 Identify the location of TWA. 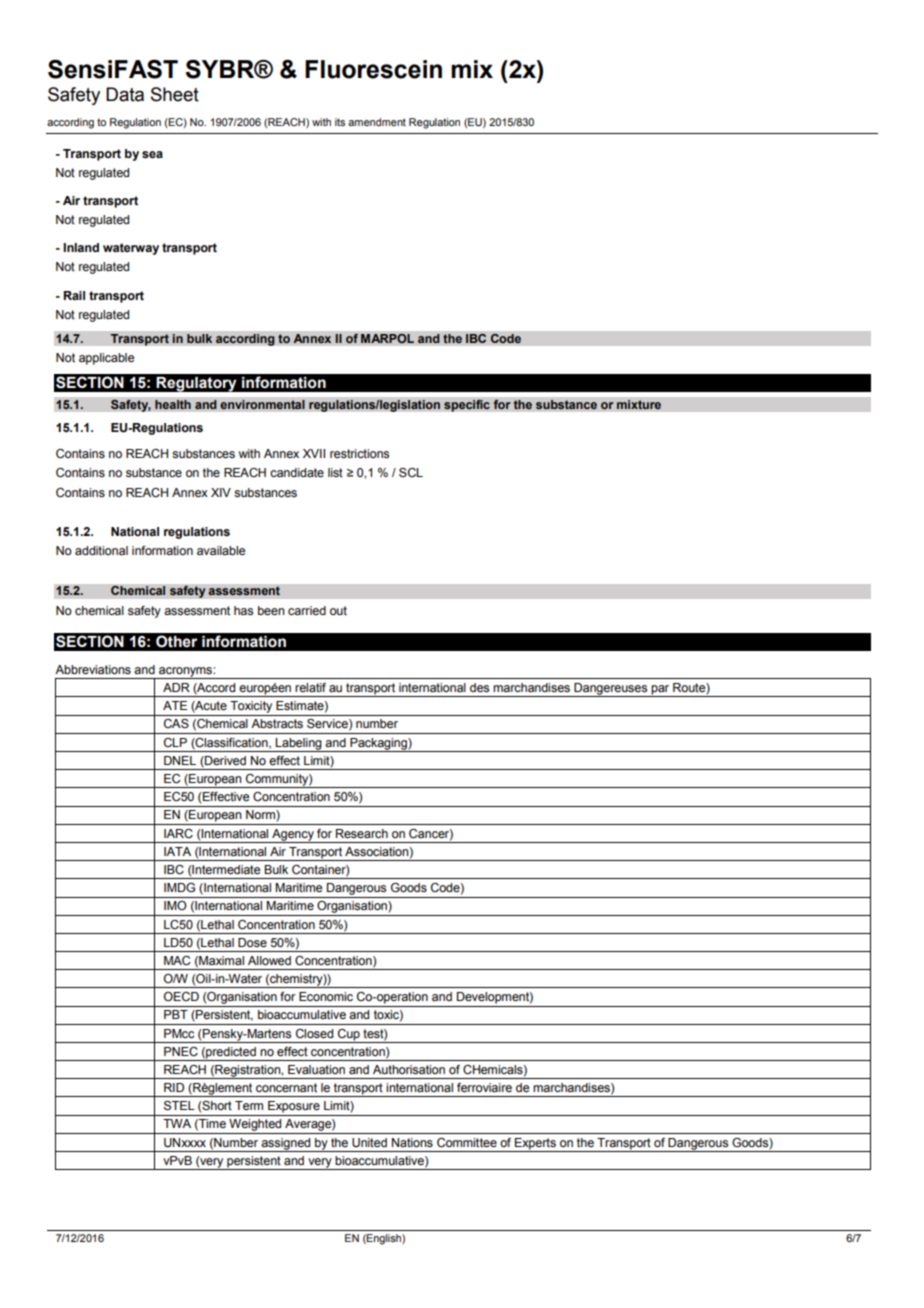
(177, 1123).
